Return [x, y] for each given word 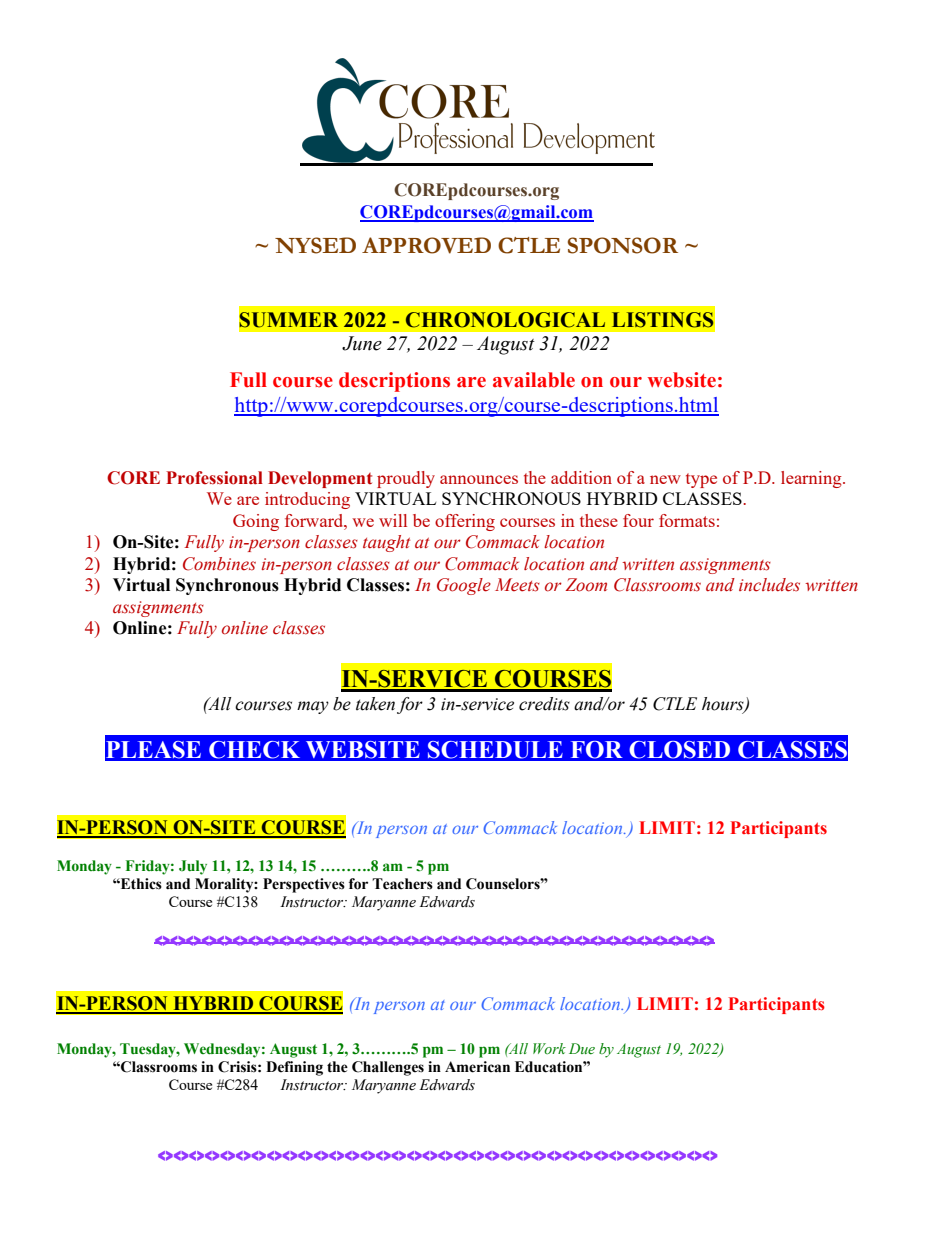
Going [256, 522]
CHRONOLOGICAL [505, 320]
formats [687, 520]
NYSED [315, 245]
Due [582, 1049]
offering [465, 522]
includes [769, 585]
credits [544, 704]
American [477, 1067]
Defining [294, 1068]
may [313, 707]
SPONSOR [623, 245]
